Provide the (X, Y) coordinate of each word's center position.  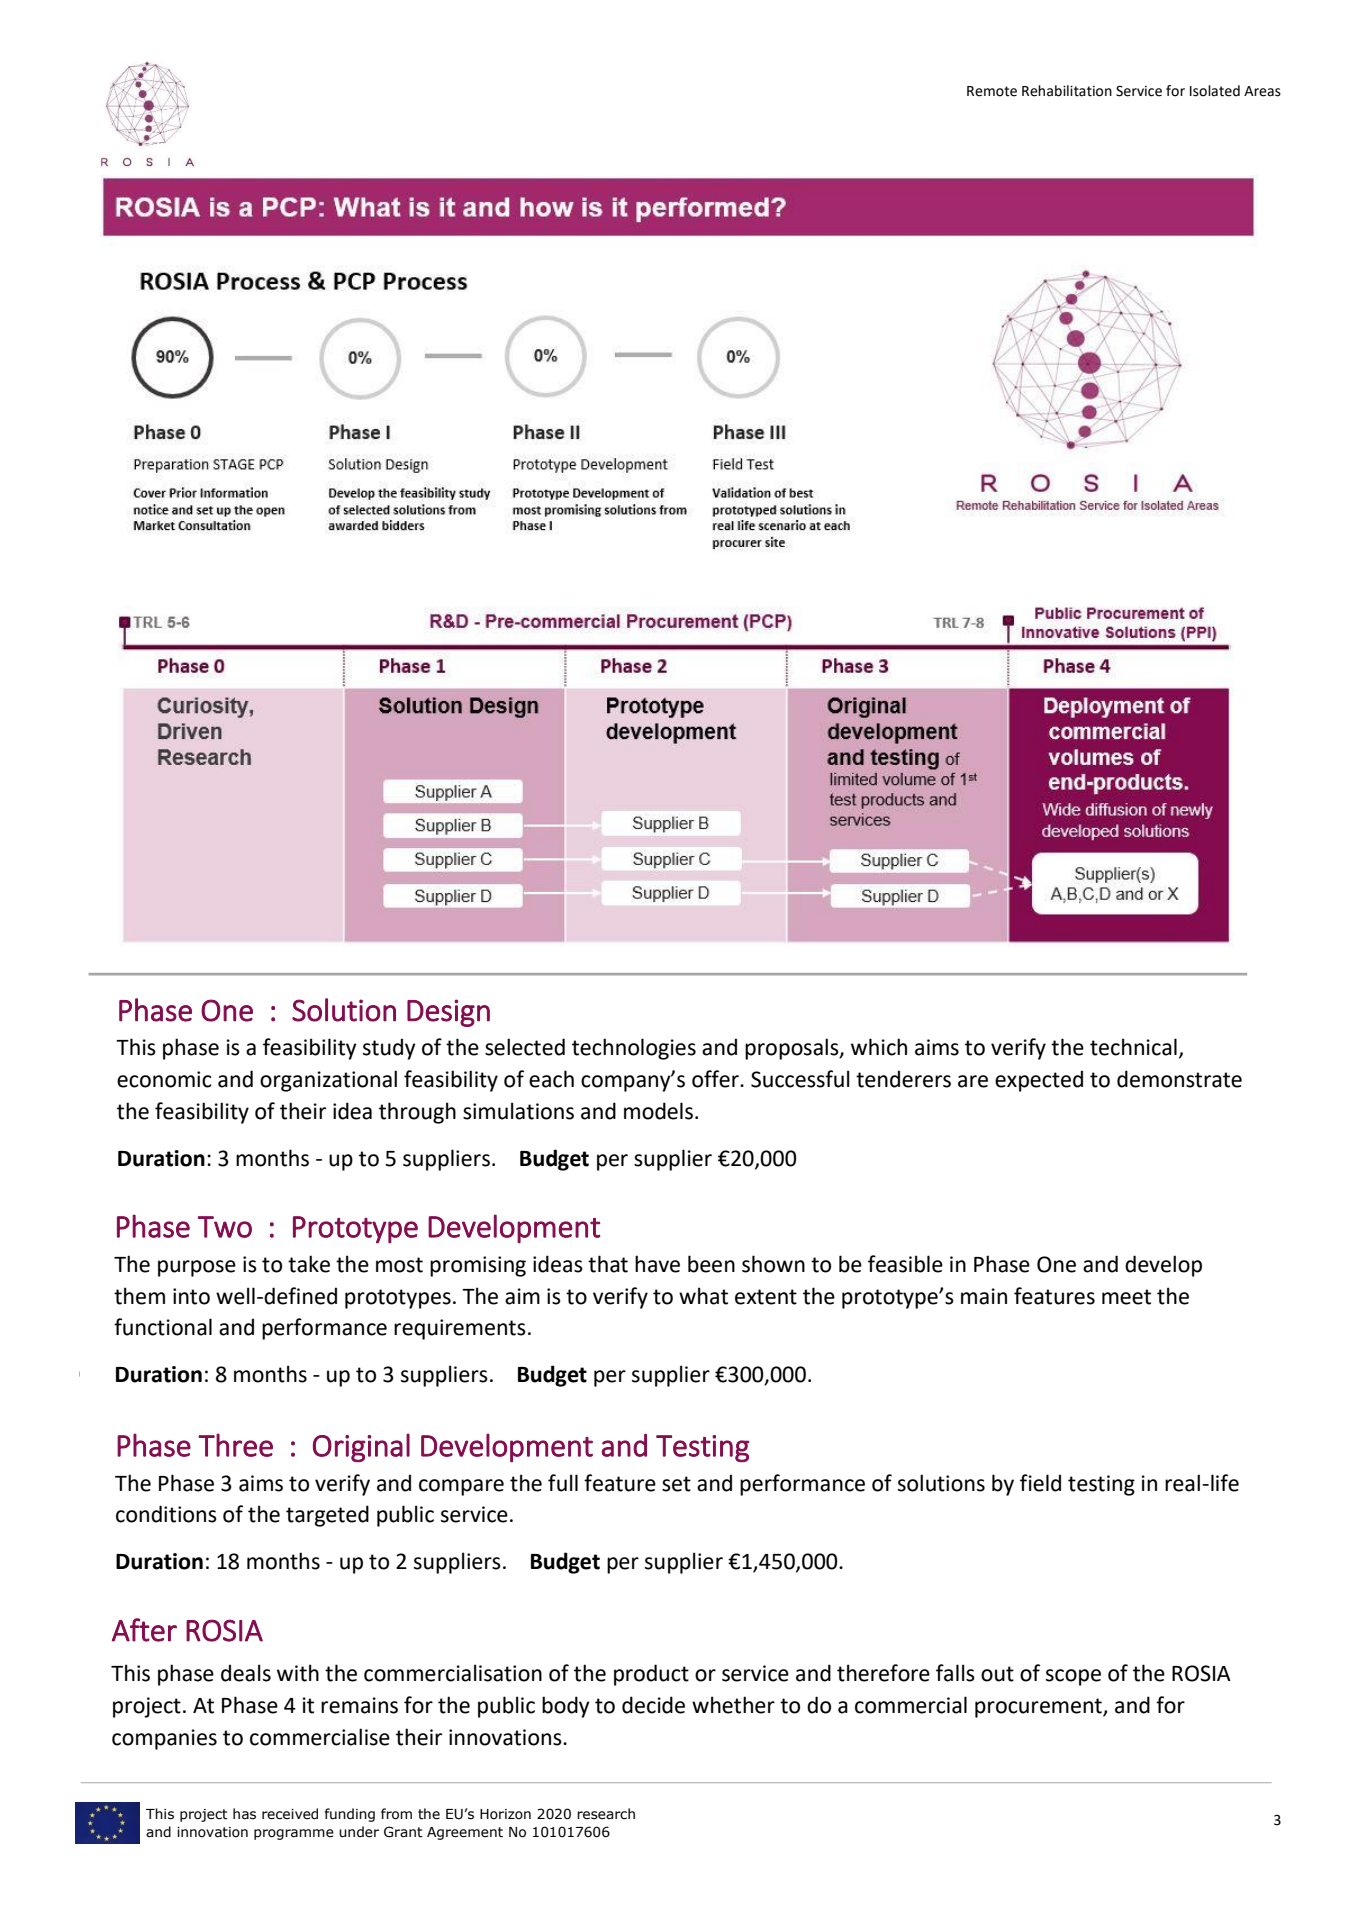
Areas (1262, 91)
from (396, 1814)
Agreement (465, 1833)
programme (294, 1834)
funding (350, 1815)
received (290, 1814)
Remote (992, 91)
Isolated (1215, 91)
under (359, 1832)
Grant (403, 1832)
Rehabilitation (1067, 91)
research (606, 1814)
